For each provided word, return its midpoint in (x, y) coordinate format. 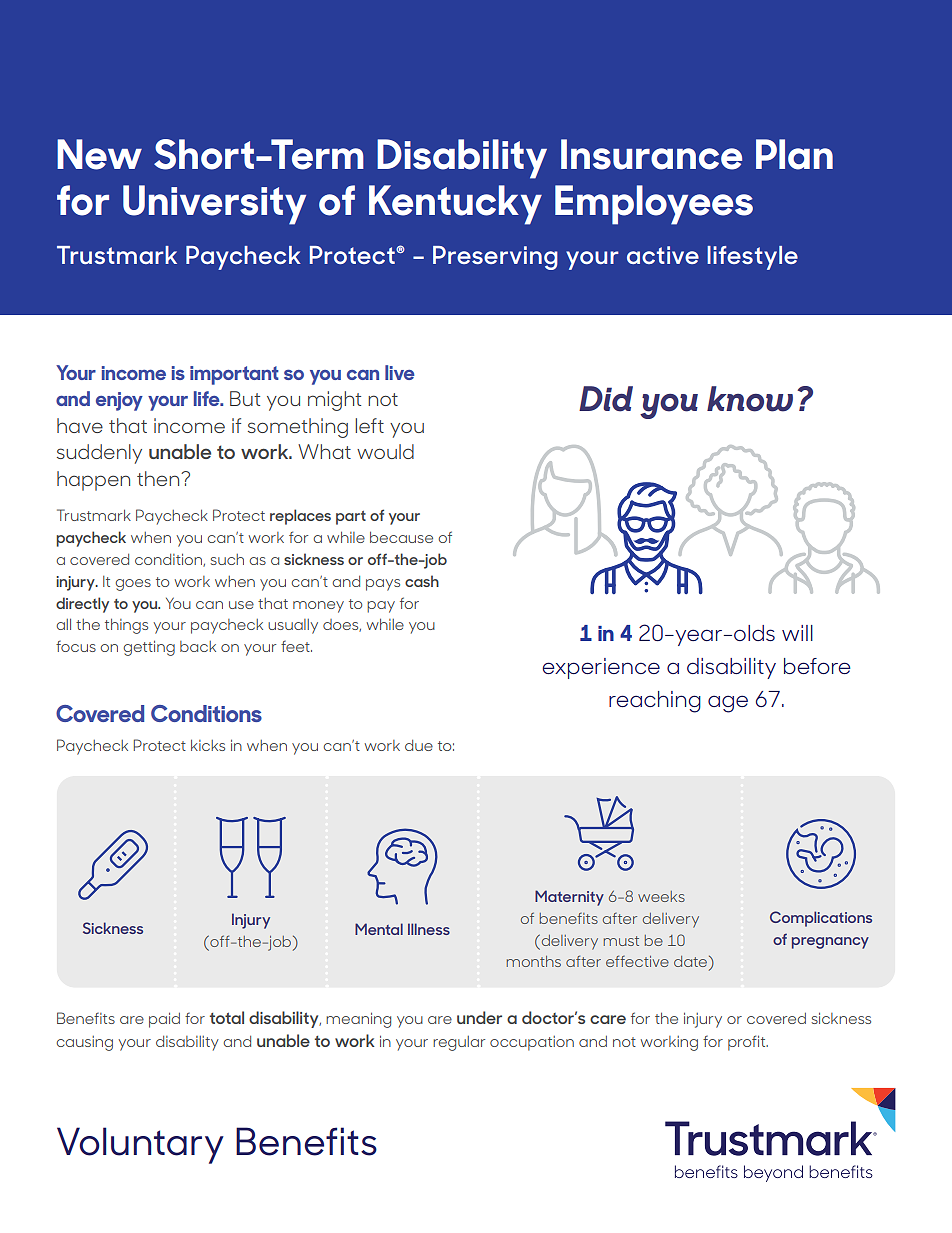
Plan (794, 154)
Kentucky (455, 205)
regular (459, 1043)
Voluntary (140, 1145)
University (214, 205)
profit (748, 1043)
